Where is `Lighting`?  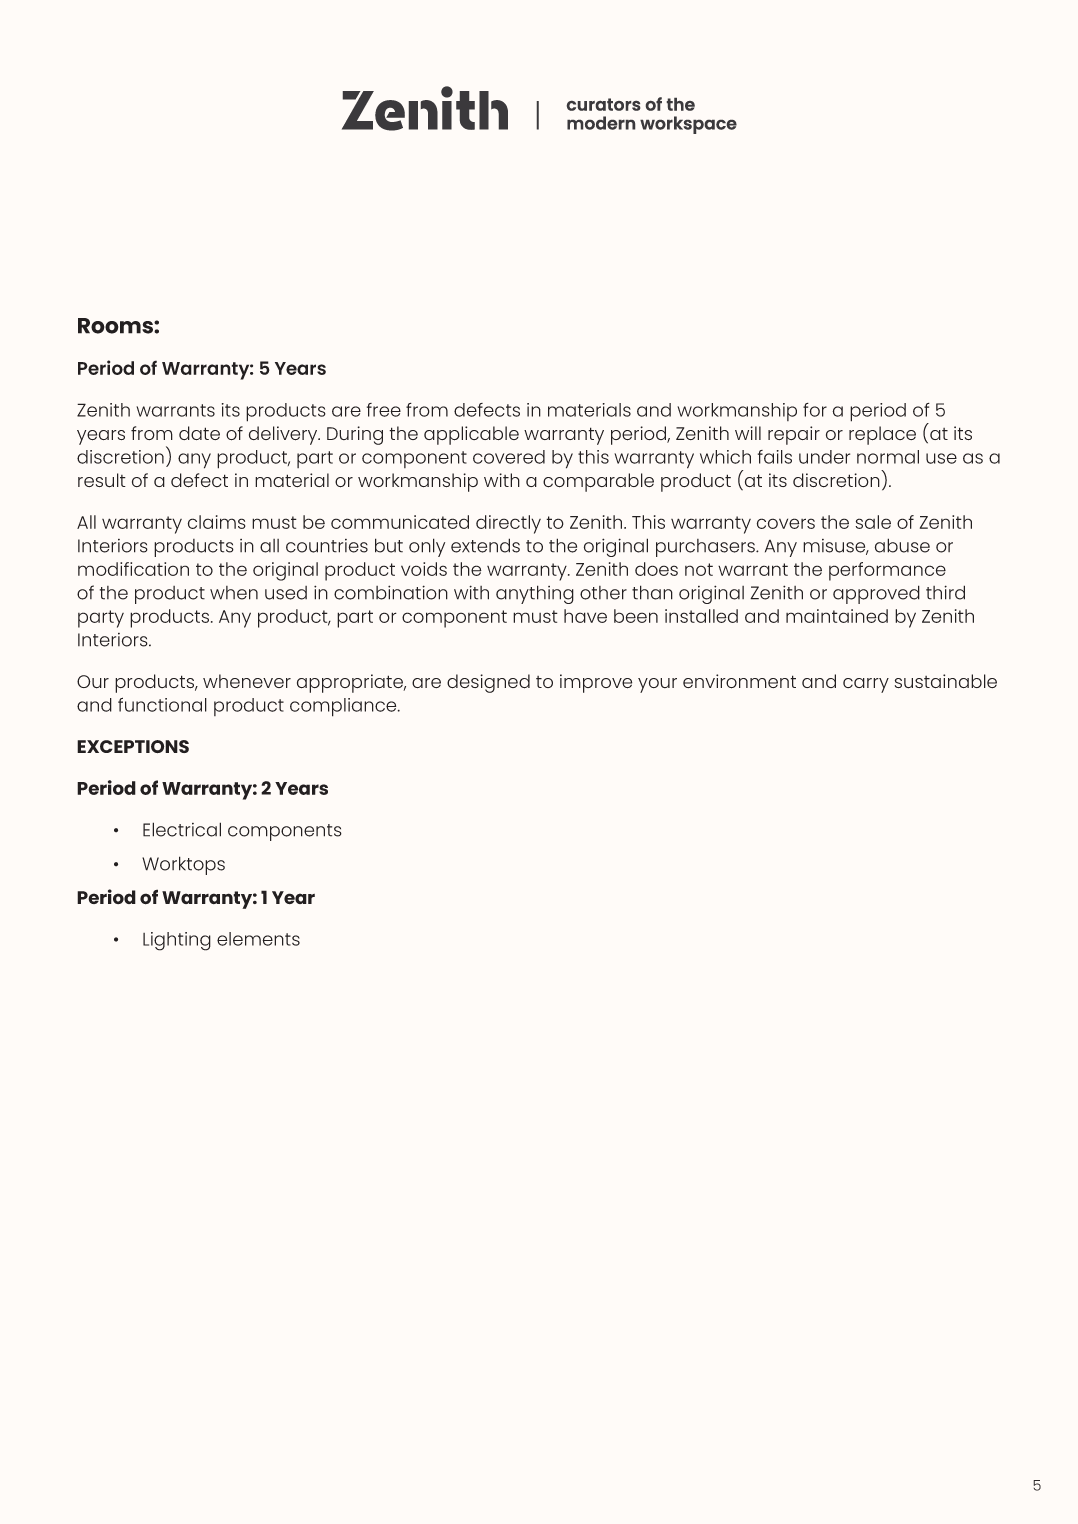 Lighting is located at coordinates (177, 941).
